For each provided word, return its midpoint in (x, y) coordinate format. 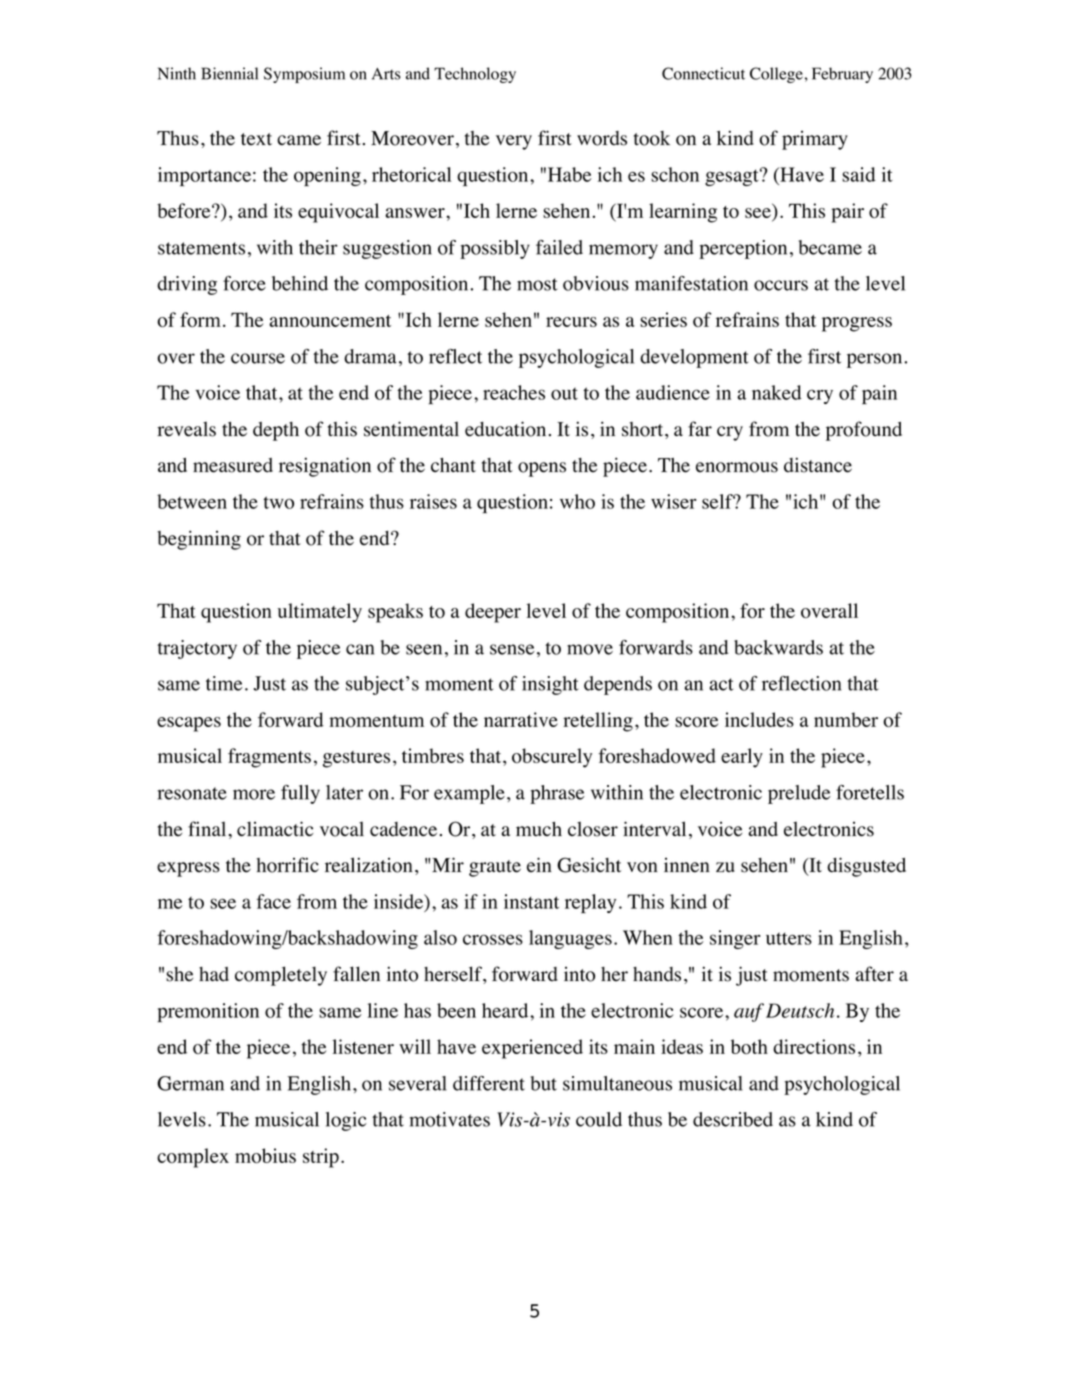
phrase (557, 794)
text (256, 139)
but (544, 1083)
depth (276, 431)
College (776, 75)
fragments (269, 758)
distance (818, 465)
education (505, 429)
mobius (265, 1155)
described (733, 1119)
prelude (799, 794)
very (514, 142)
